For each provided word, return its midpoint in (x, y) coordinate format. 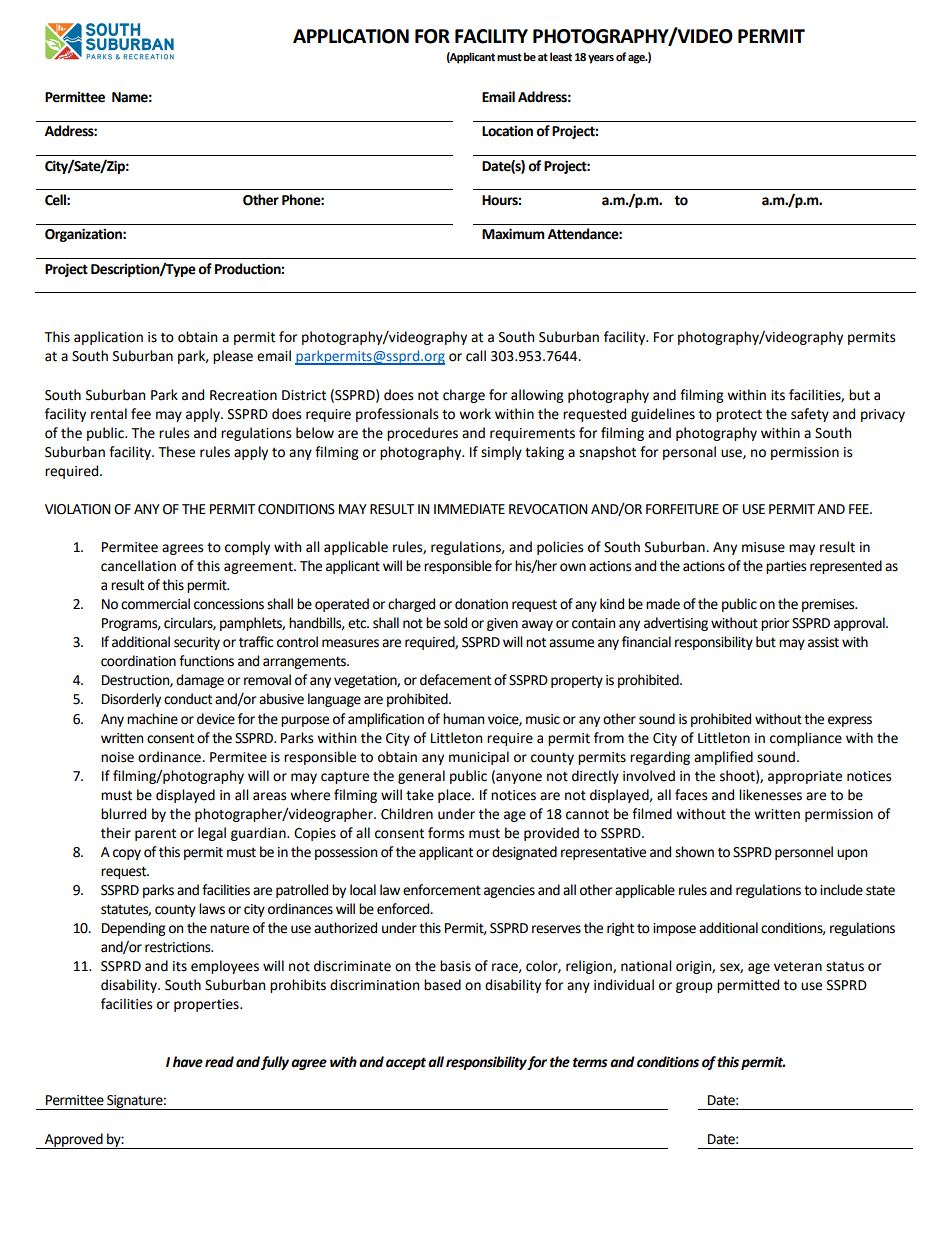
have (188, 1062)
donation (481, 604)
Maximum (513, 234)
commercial (155, 604)
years (601, 59)
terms (590, 1062)
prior (775, 624)
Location (507, 131)
